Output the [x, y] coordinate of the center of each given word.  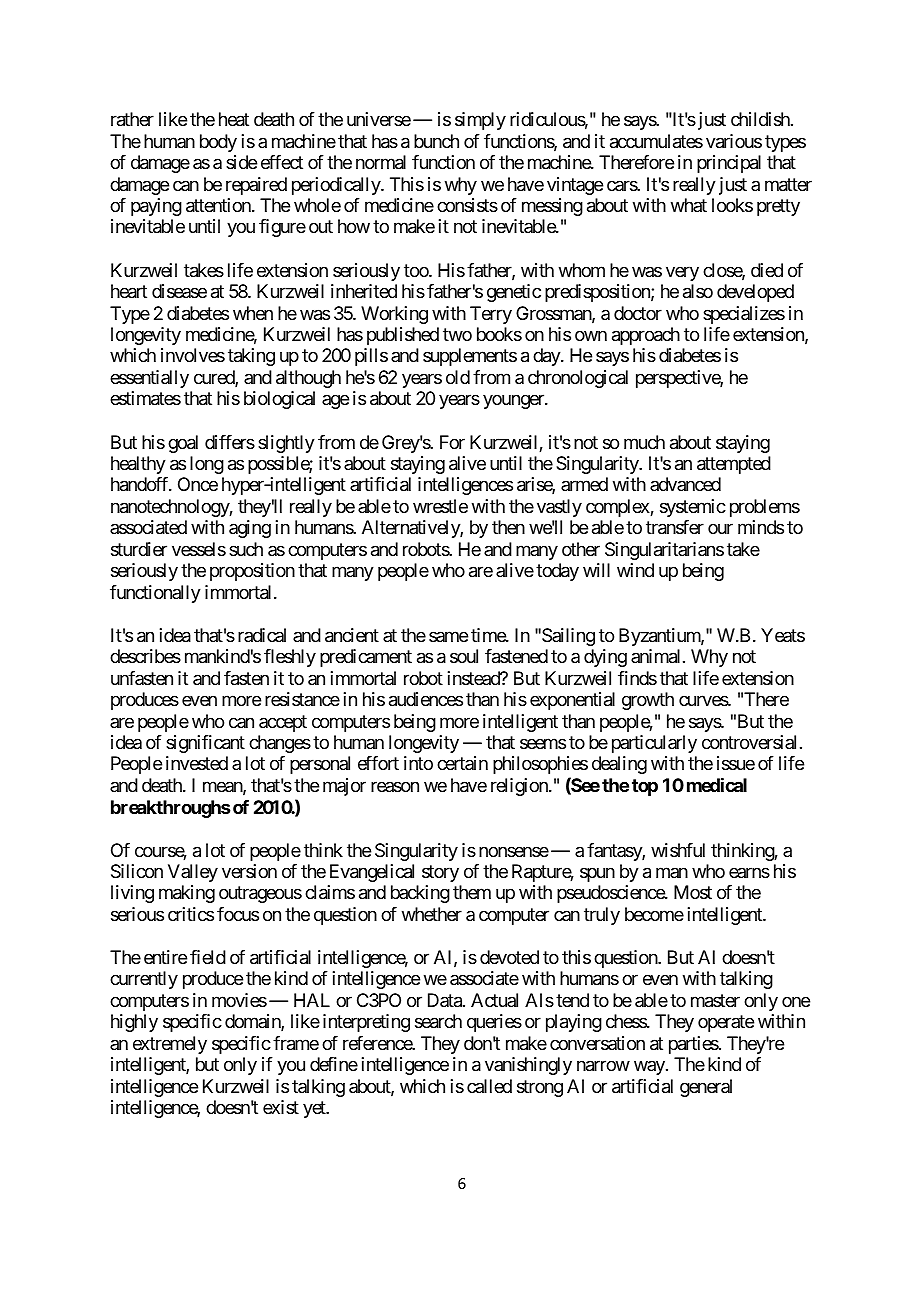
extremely [170, 1045]
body [218, 143]
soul [464, 656]
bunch [436, 141]
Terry [491, 315]
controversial [749, 742]
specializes [744, 315]
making [187, 894]
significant [205, 744]
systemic [693, 508]
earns [749, 872]
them [472, 892]
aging [250, 529]
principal [729, 164]
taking [251, 357]
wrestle [440, 506]
